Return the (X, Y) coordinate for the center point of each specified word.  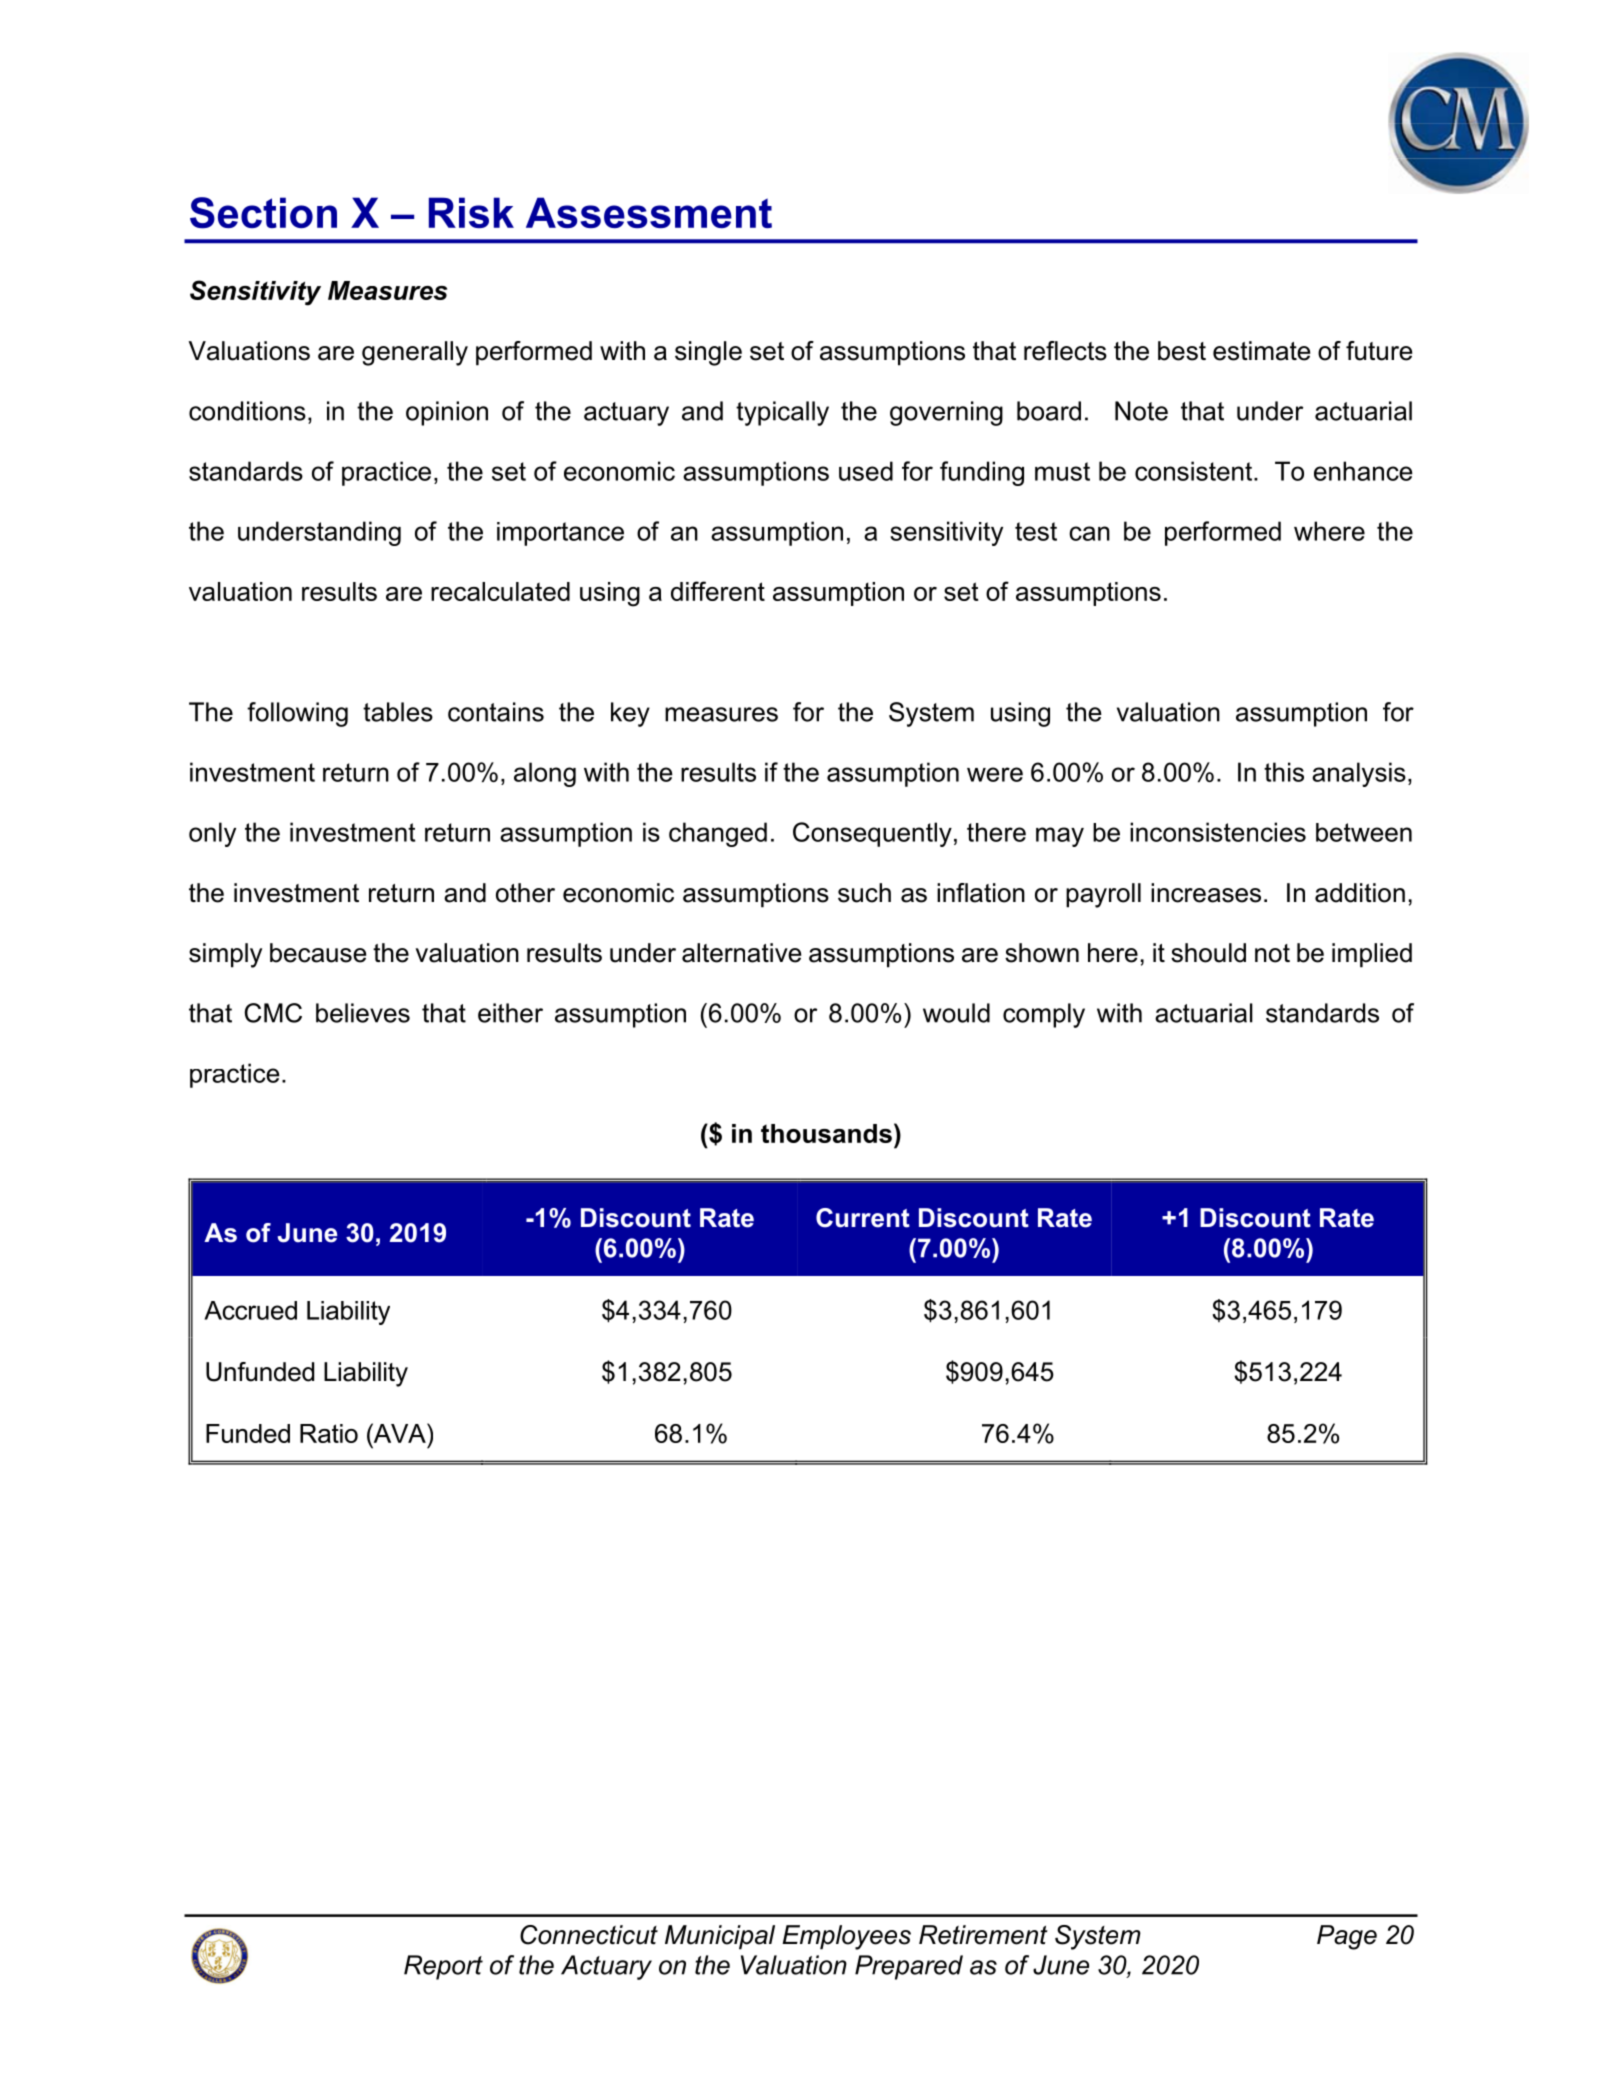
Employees (846, 1937)
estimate (1261, 351)
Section (263, 213)
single (708, 353)
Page (1347, 1937)
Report (443, 1967)
